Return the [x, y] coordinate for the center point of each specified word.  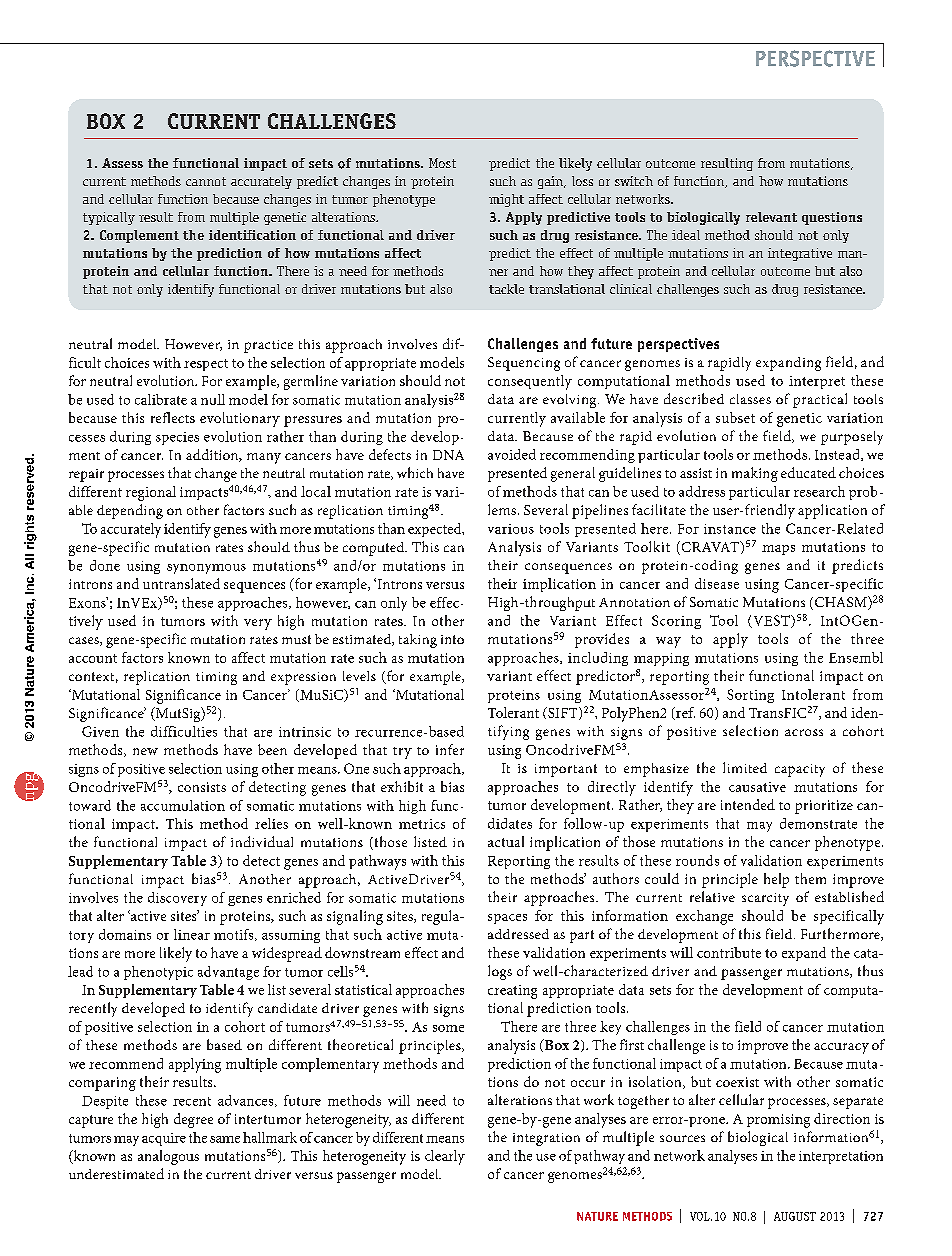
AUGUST [795, 1216]
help [776, 880]
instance [730, 529]
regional [151, 493]
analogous [168, 1157]
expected [436, 530]
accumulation [183, 805]
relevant [771, 217]
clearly [445, 1157]
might [506, 200]
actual [506, 841]
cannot [206, 181]
